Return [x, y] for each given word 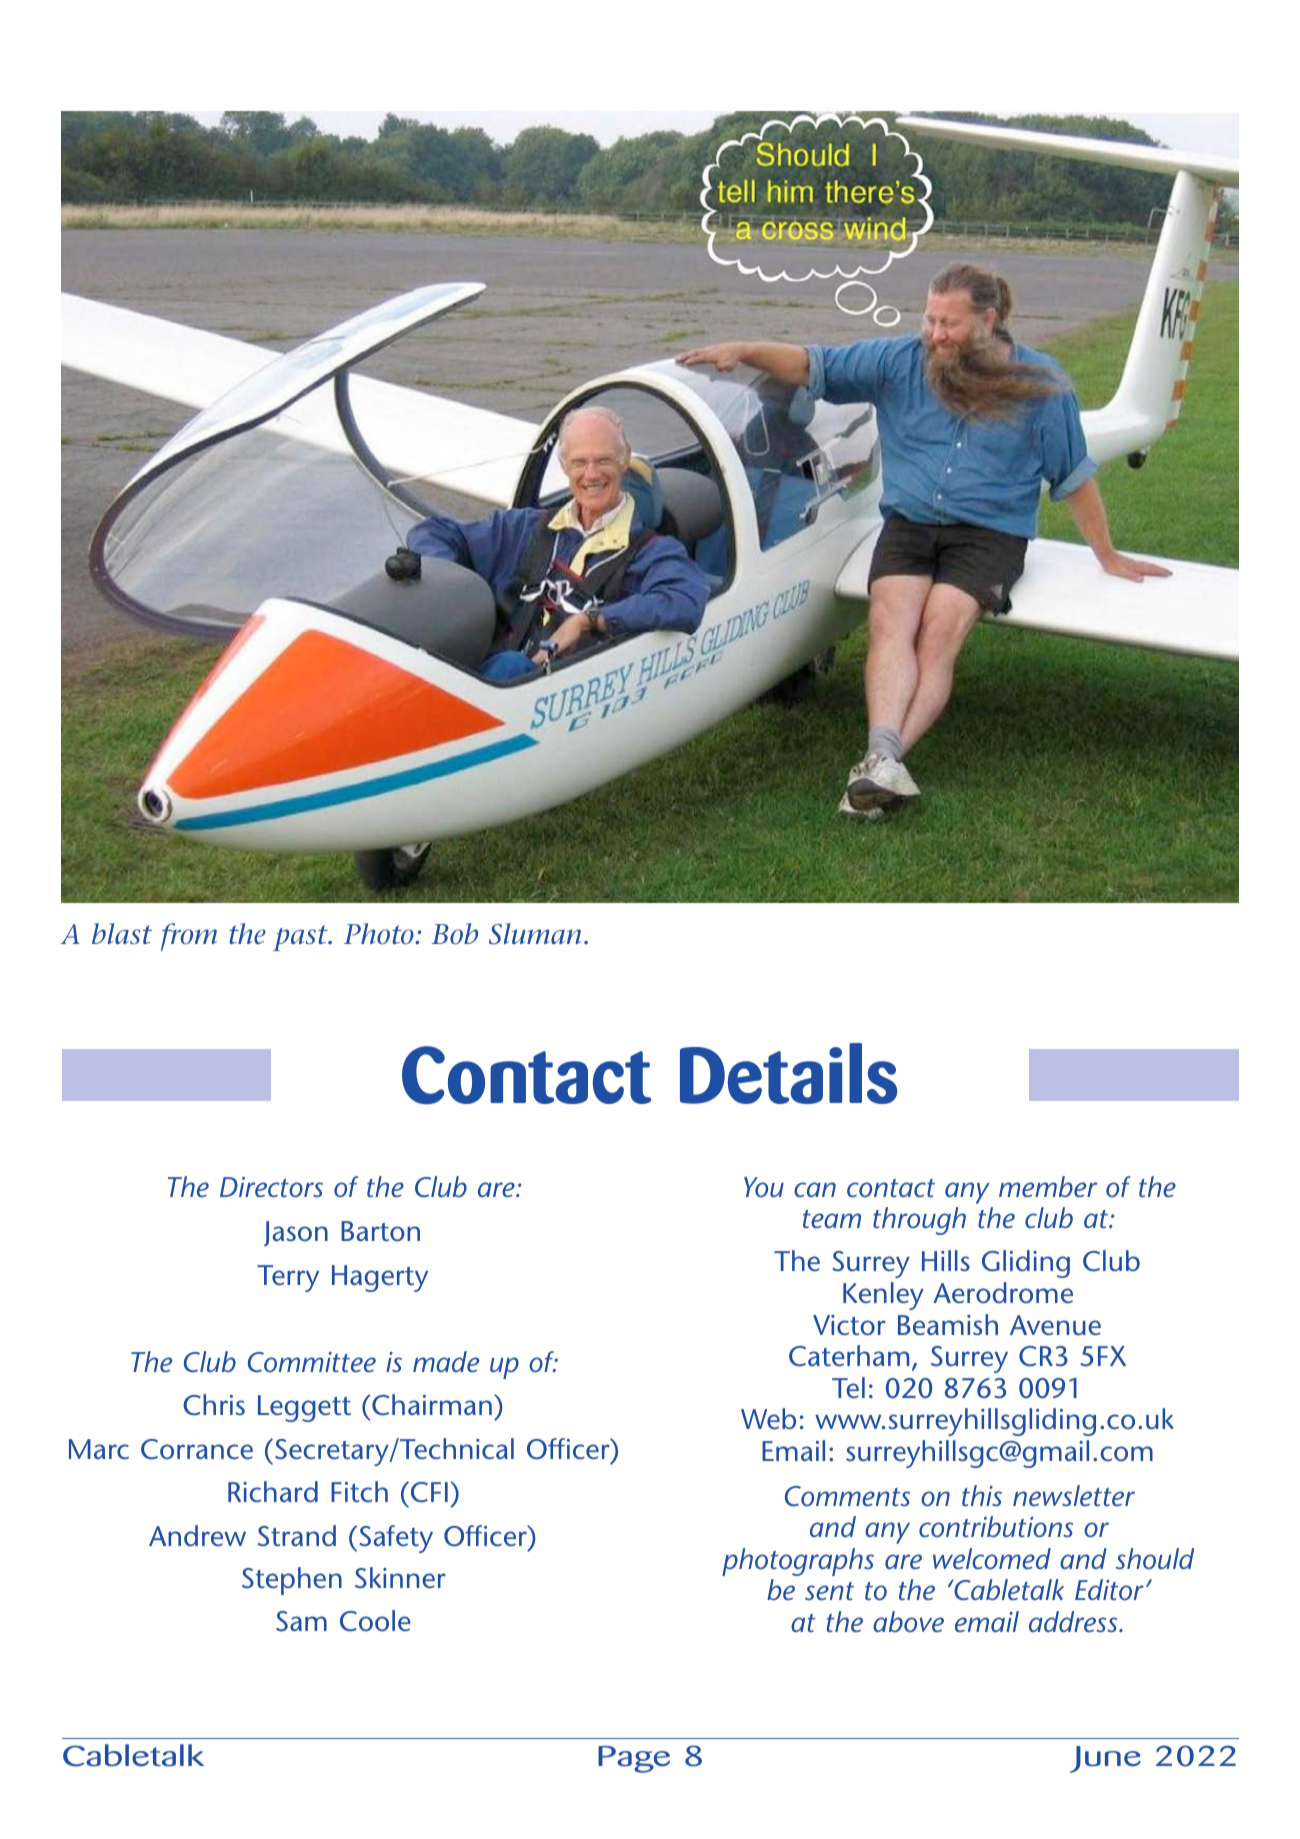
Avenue [1055, 1325]
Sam [301, 1621]
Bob [454, 933]
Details [788, 1073]
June [1105, 1759]
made [446, 1361]
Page [634, 1759]
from [189, 937]
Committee [312, 1362]
